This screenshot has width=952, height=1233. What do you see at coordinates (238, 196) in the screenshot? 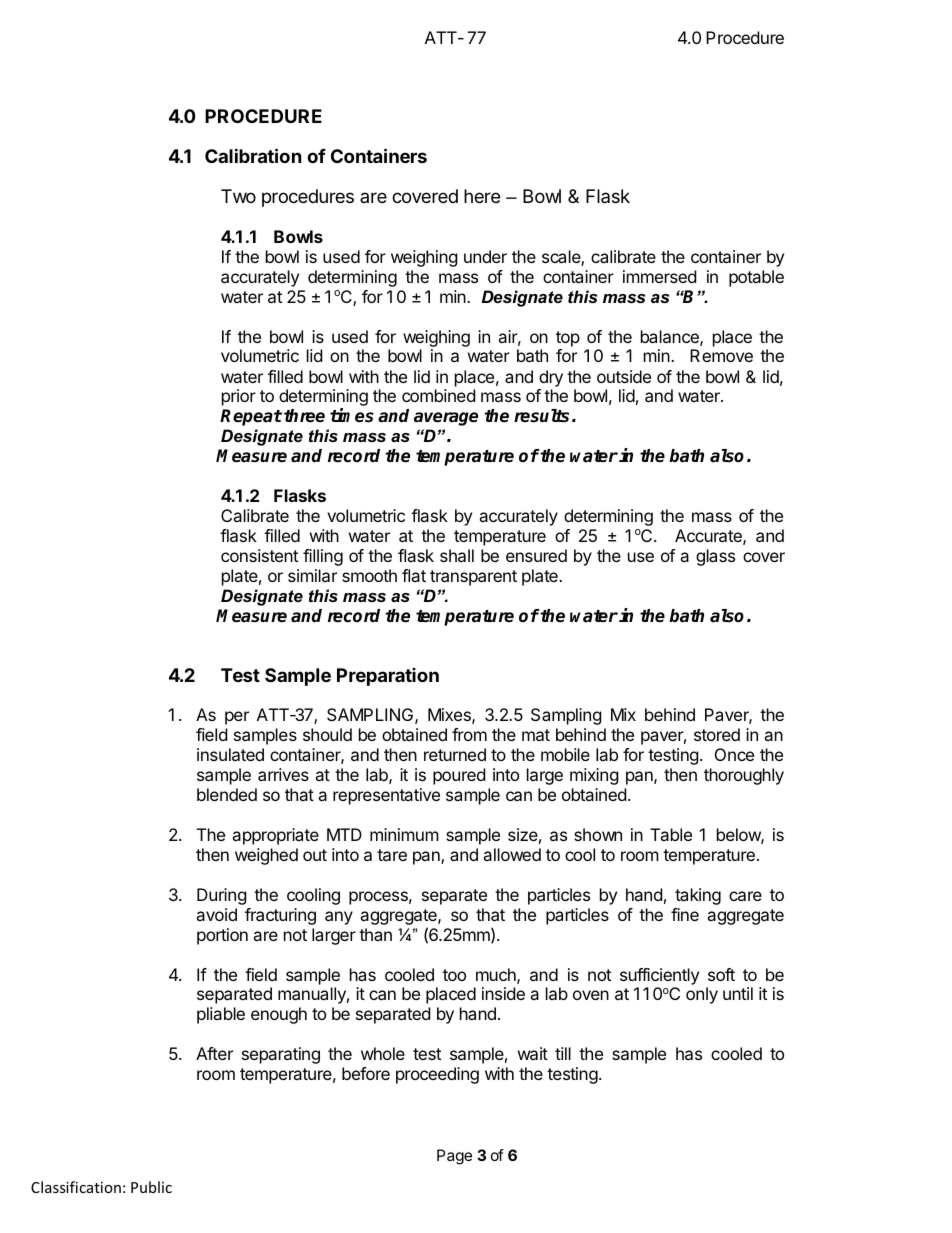
I see `Two` at bounding box center [238, 196].
